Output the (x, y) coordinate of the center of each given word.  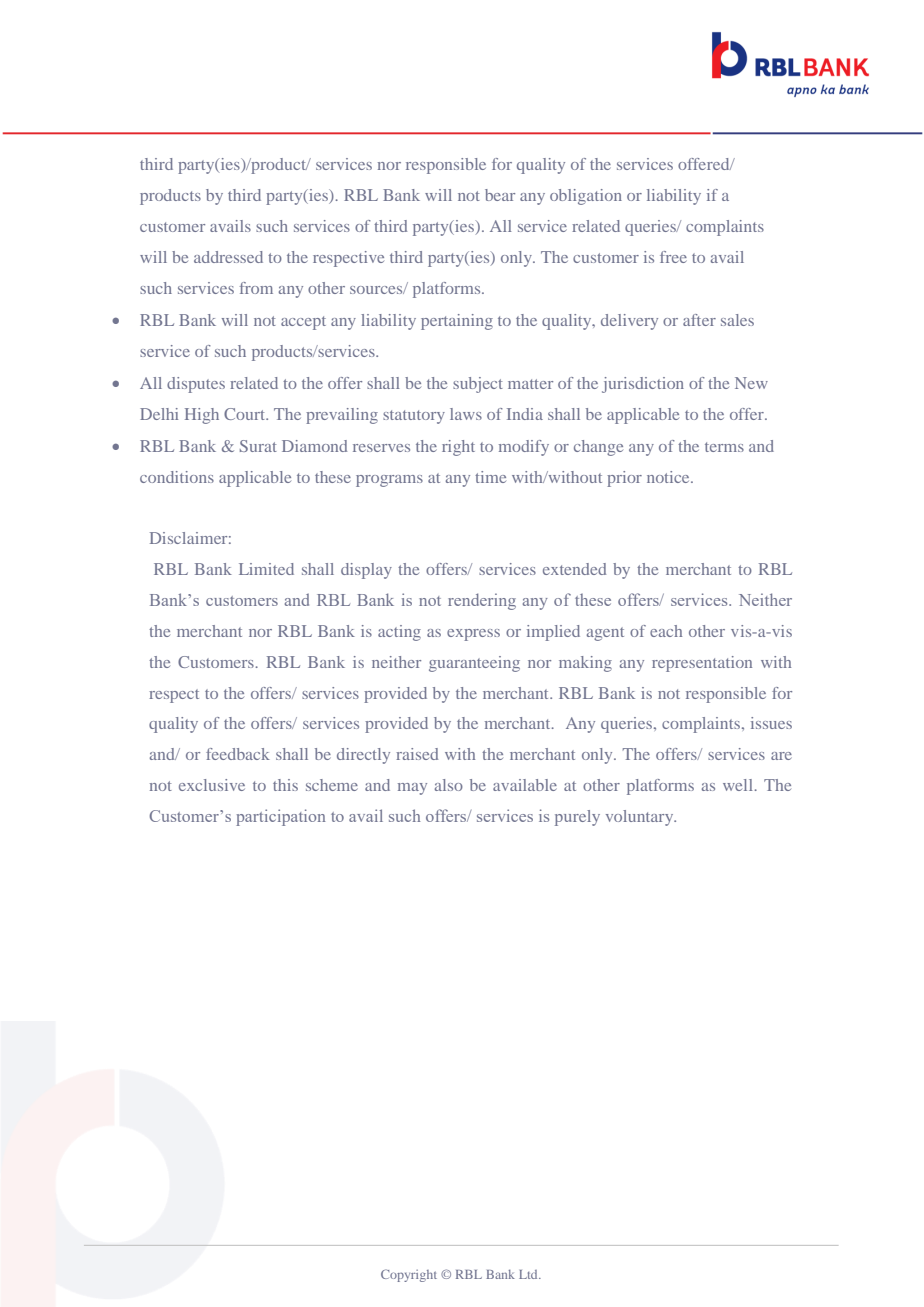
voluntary (641, 818)
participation (281, 817)
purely (577, 818)
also (449, 785)
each (666, 631)
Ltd (529, 1274)
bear (500, 195)
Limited (266, 569)
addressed (228, 257)
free (673, 257)
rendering (482, 601)
